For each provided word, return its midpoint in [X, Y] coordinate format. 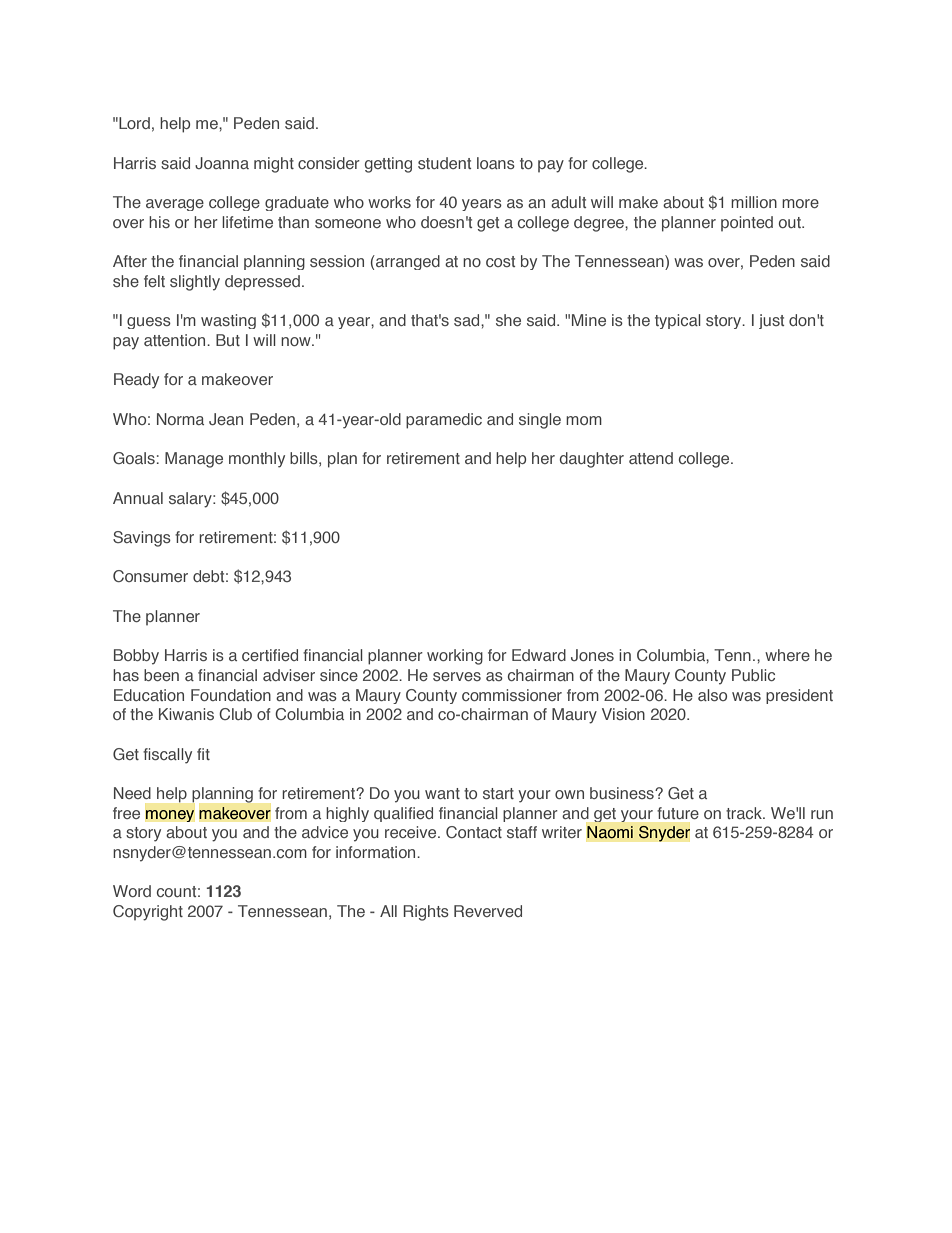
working [455, 657]
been [161, 675]
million [754, 202]
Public [753, 675]
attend [651, 458]
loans [496, 163]
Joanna [222, 163]
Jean [226, 419]
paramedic [444, 421]
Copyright [148, 913]
